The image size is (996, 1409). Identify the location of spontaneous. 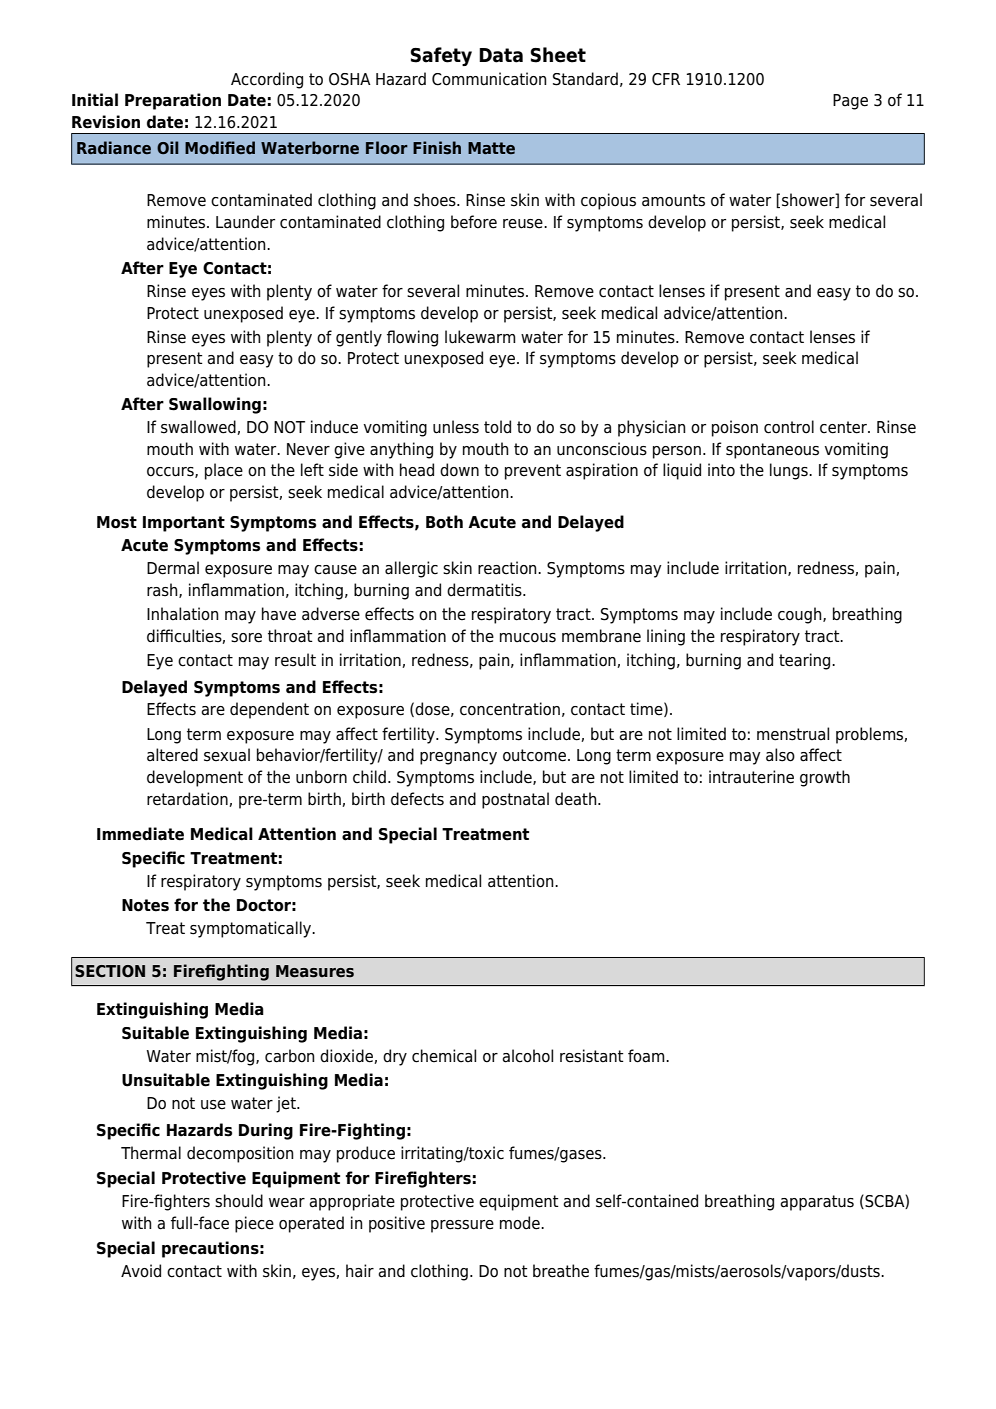
(772, 451).
